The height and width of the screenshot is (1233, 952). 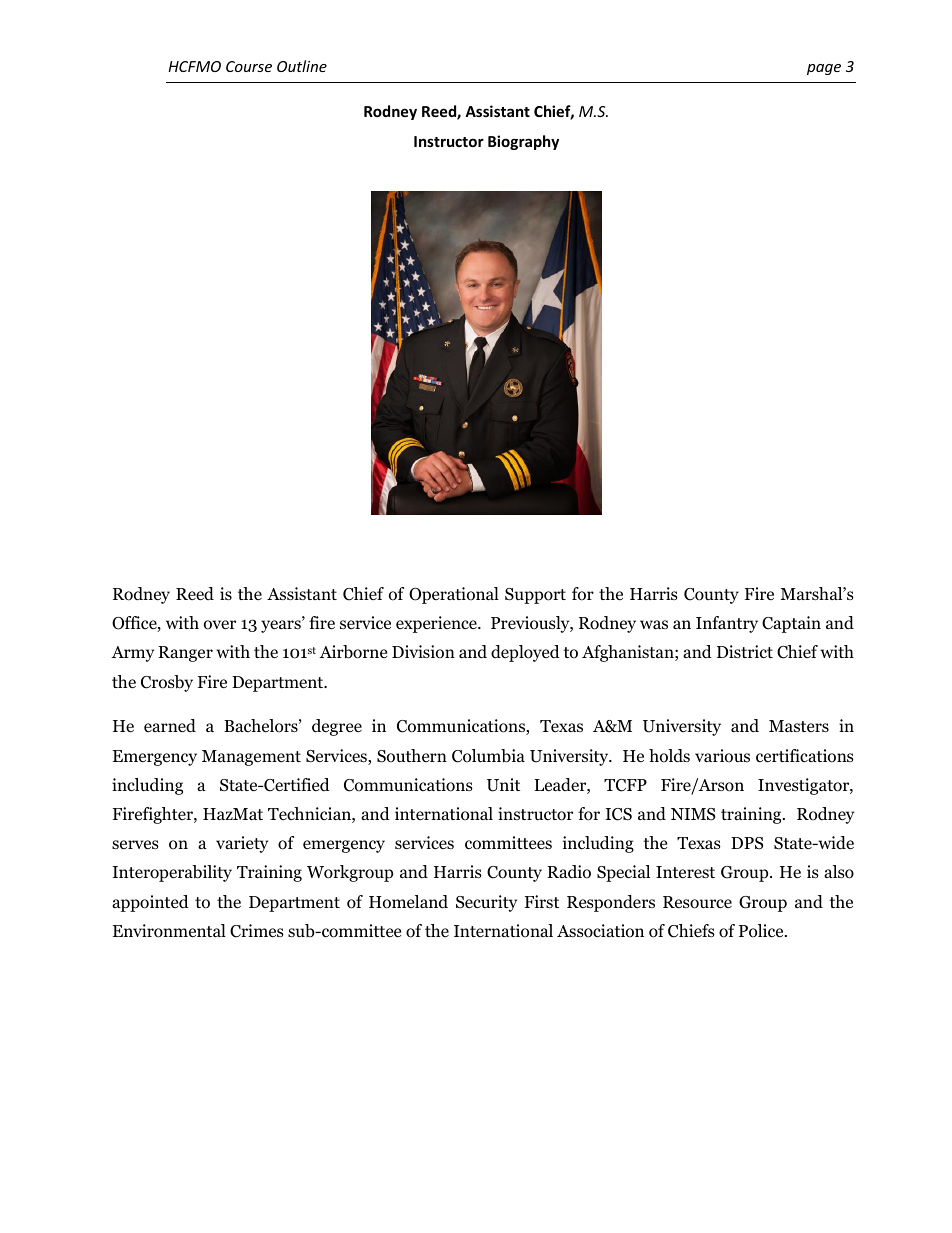 I want to click on Infantry, so click(x=727, y=624).
